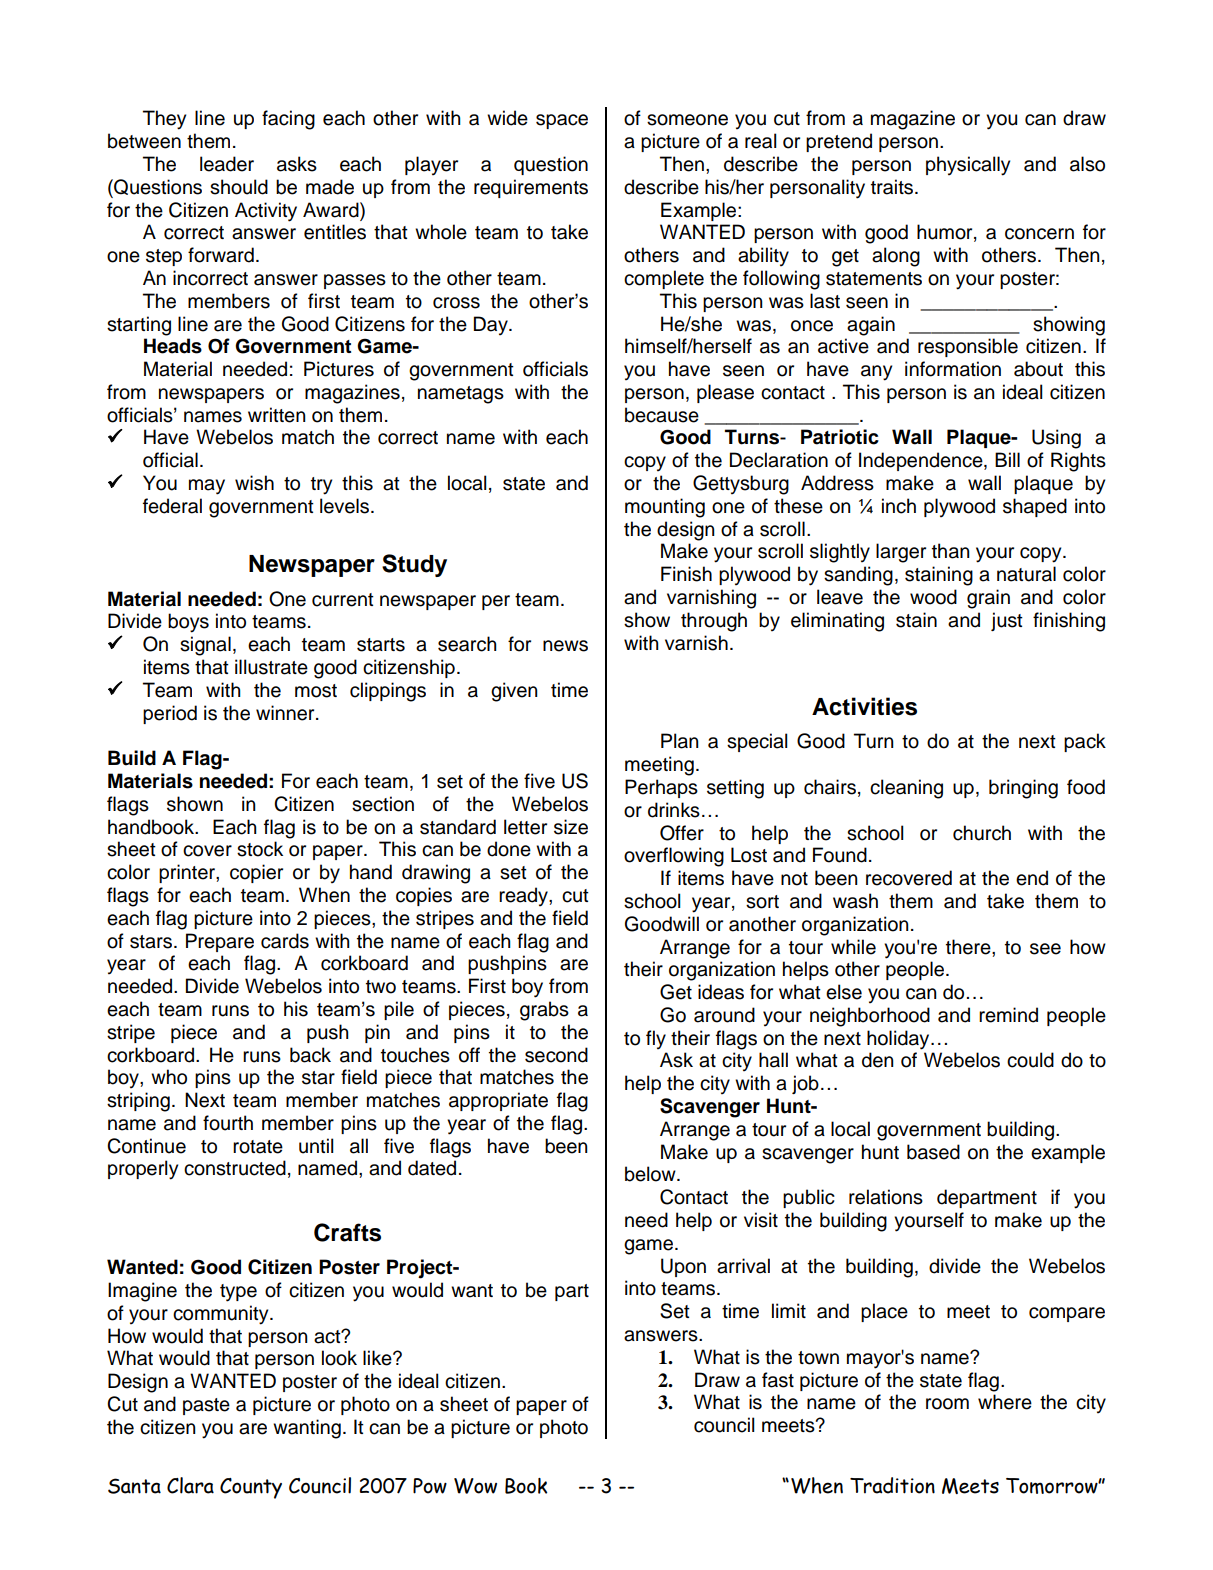 The width and height of the screenshot is (1213, 1570). What do you see at coordinates (251, 1488) in the screenshot?
I see `County` at bounding box center [251, 1488].
